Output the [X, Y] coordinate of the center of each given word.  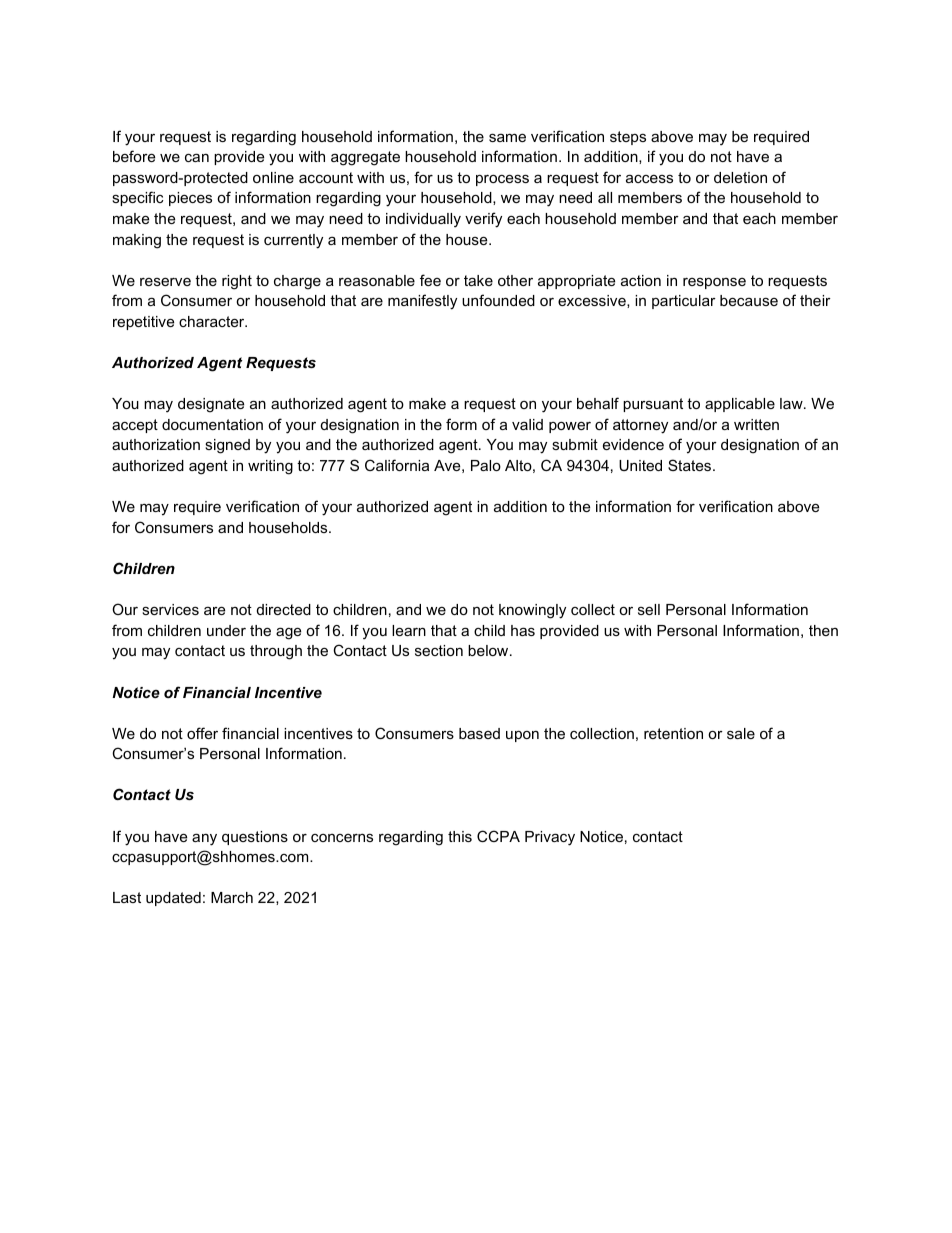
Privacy [550, 838]
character [213, 321]
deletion [740, 177]
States [691, 465]
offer [202, 733]
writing [270, 467]
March [232, 897]
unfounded [498, 300]
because [749, 300]
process [502, 180]
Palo [486, 465]
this [460, 836]
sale [741, 733]
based [479, 733]
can [197, 157]
